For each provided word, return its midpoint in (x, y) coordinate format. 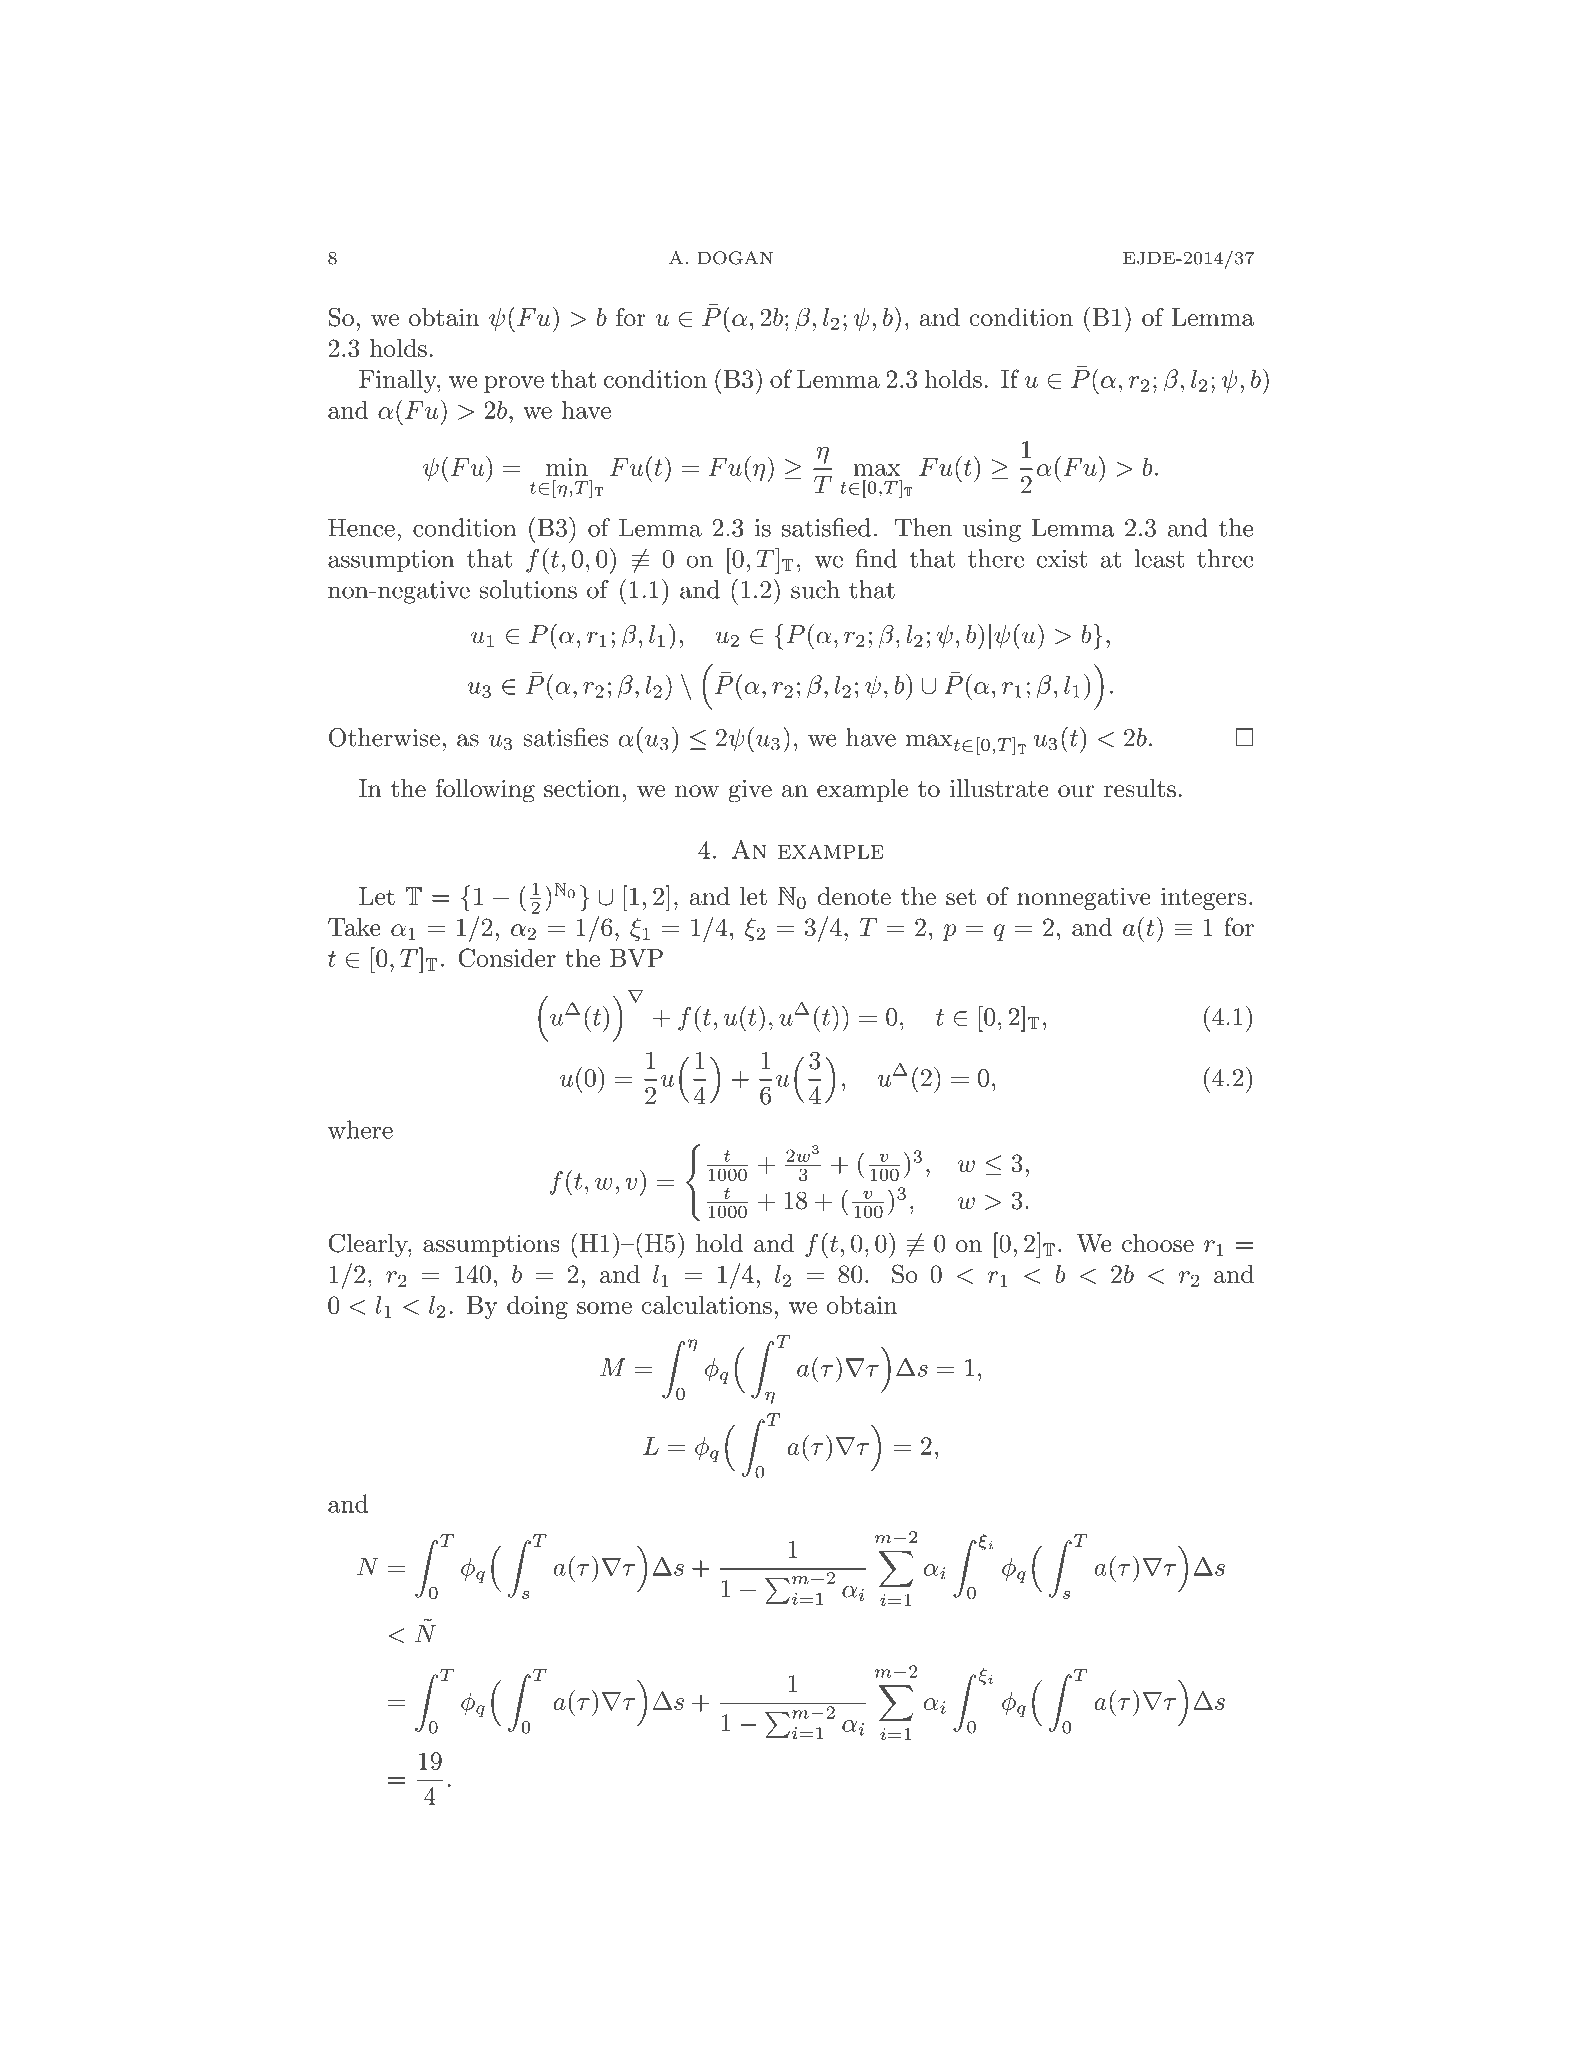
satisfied (826, 527)
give (750, 791)
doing (537, 1307)
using (992, 530)
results (1140, 788)
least (1159, 558)
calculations (707, 1305)
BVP (636, 958)
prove (514, 384)
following (485, 791)
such (815, 589)
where (360, 1129)
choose (1158, 1243)
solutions (528, 589)
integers (1203, 898)
